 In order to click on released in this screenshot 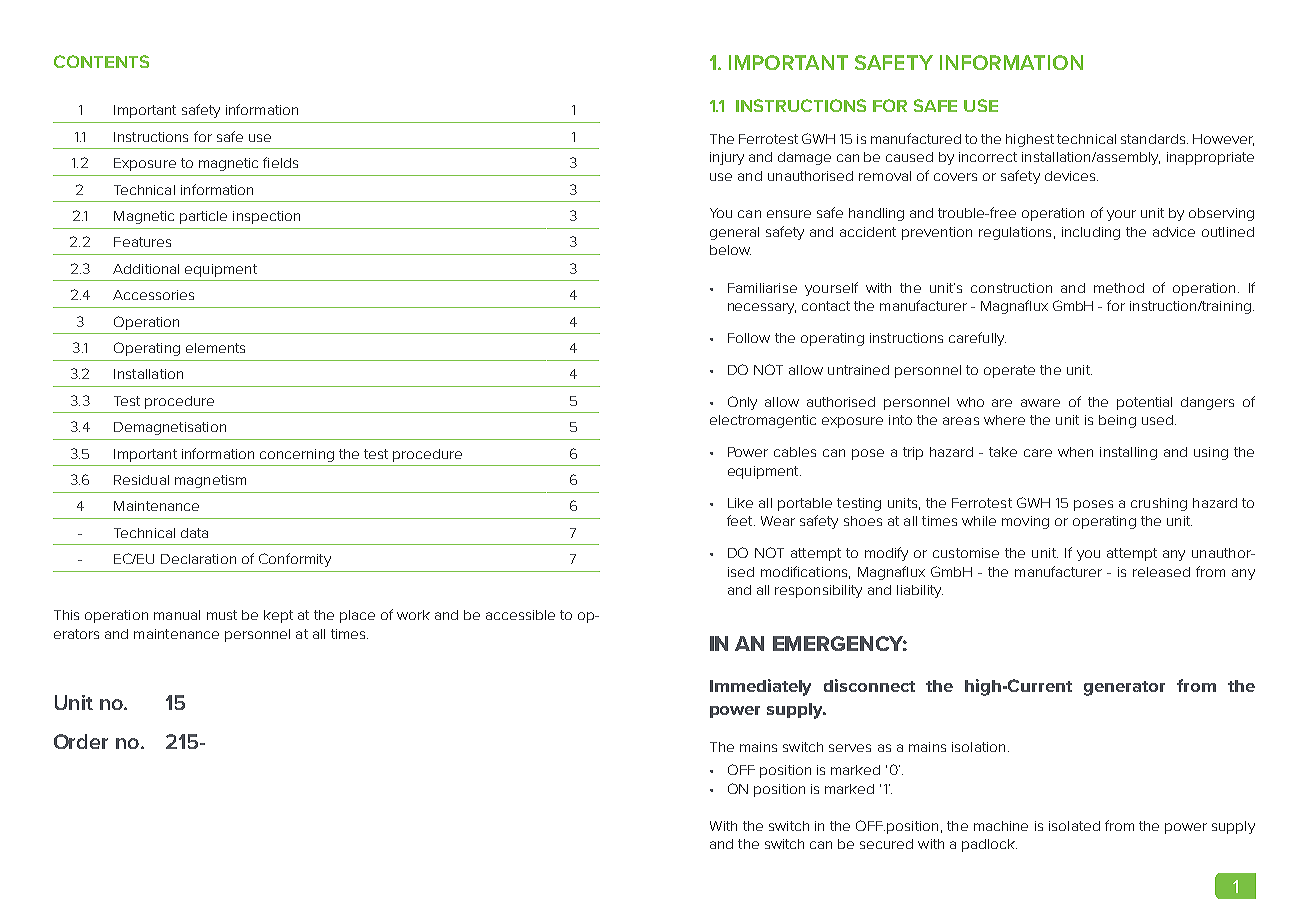, I will do `click(1161, 572)`.
